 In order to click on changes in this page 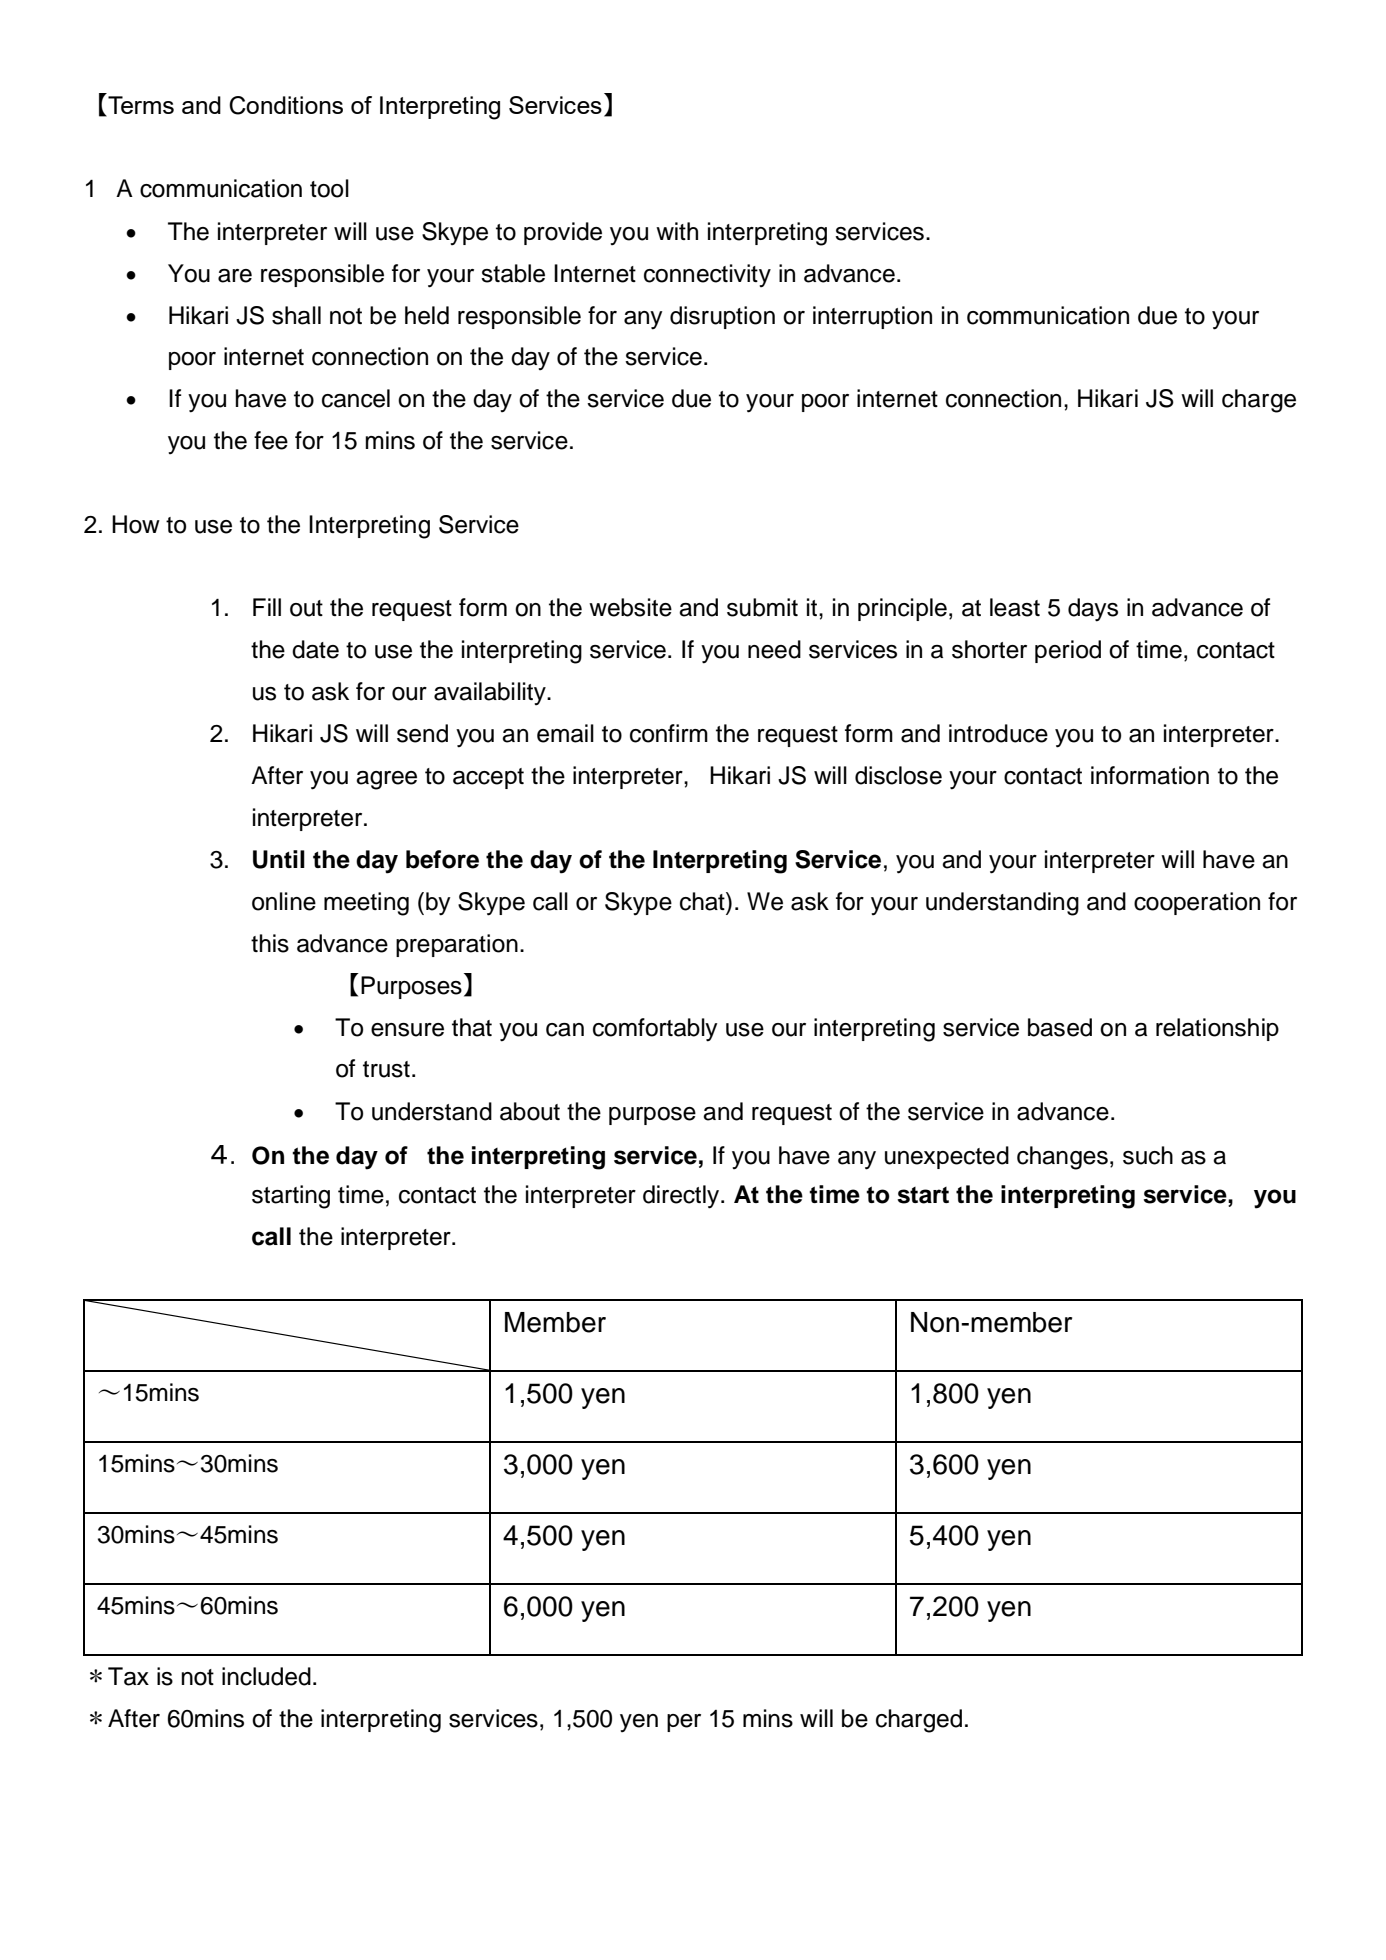, I will do `click(1062, 1158)`.
